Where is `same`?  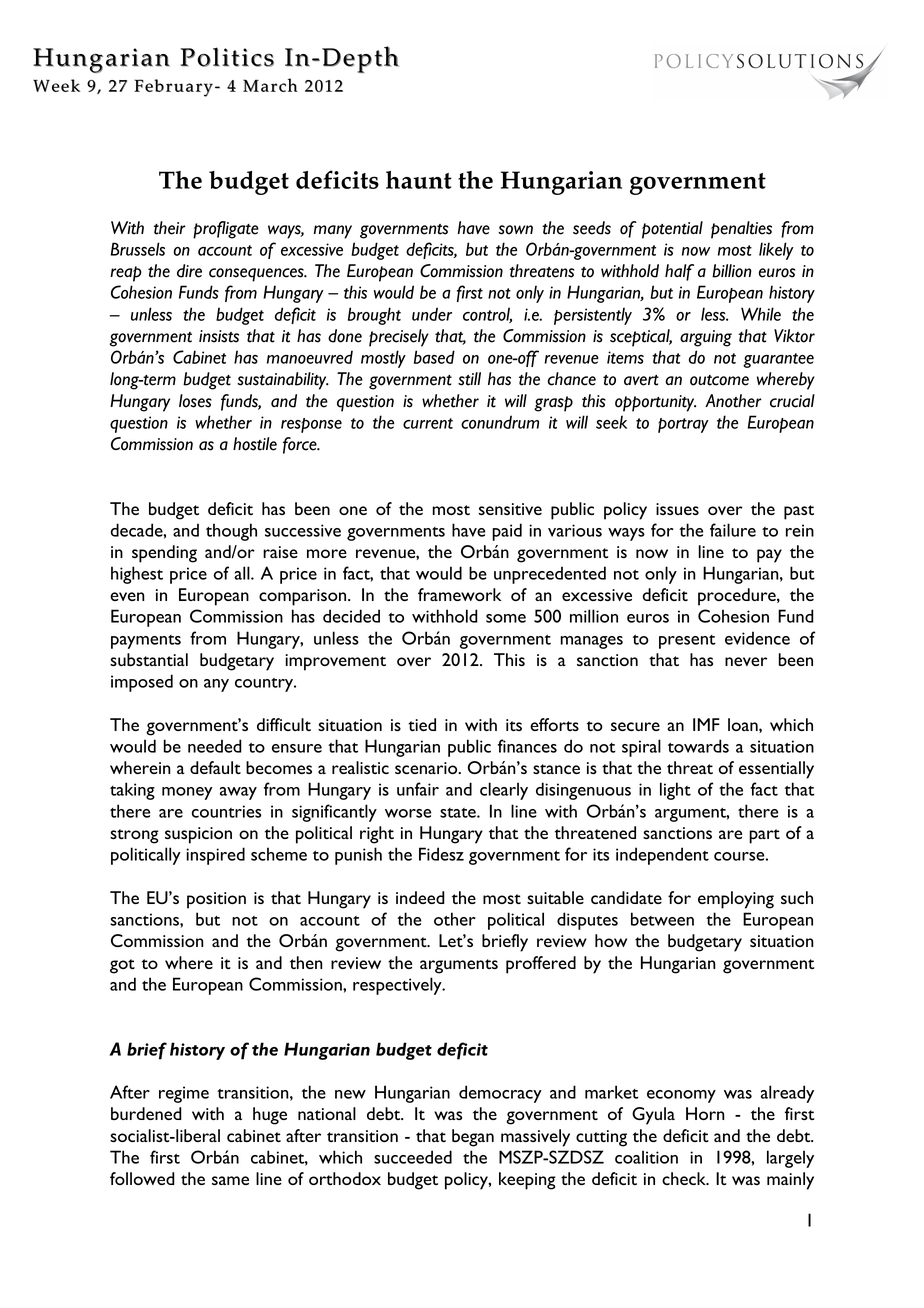 same is located at coordinates (230, 1180).
